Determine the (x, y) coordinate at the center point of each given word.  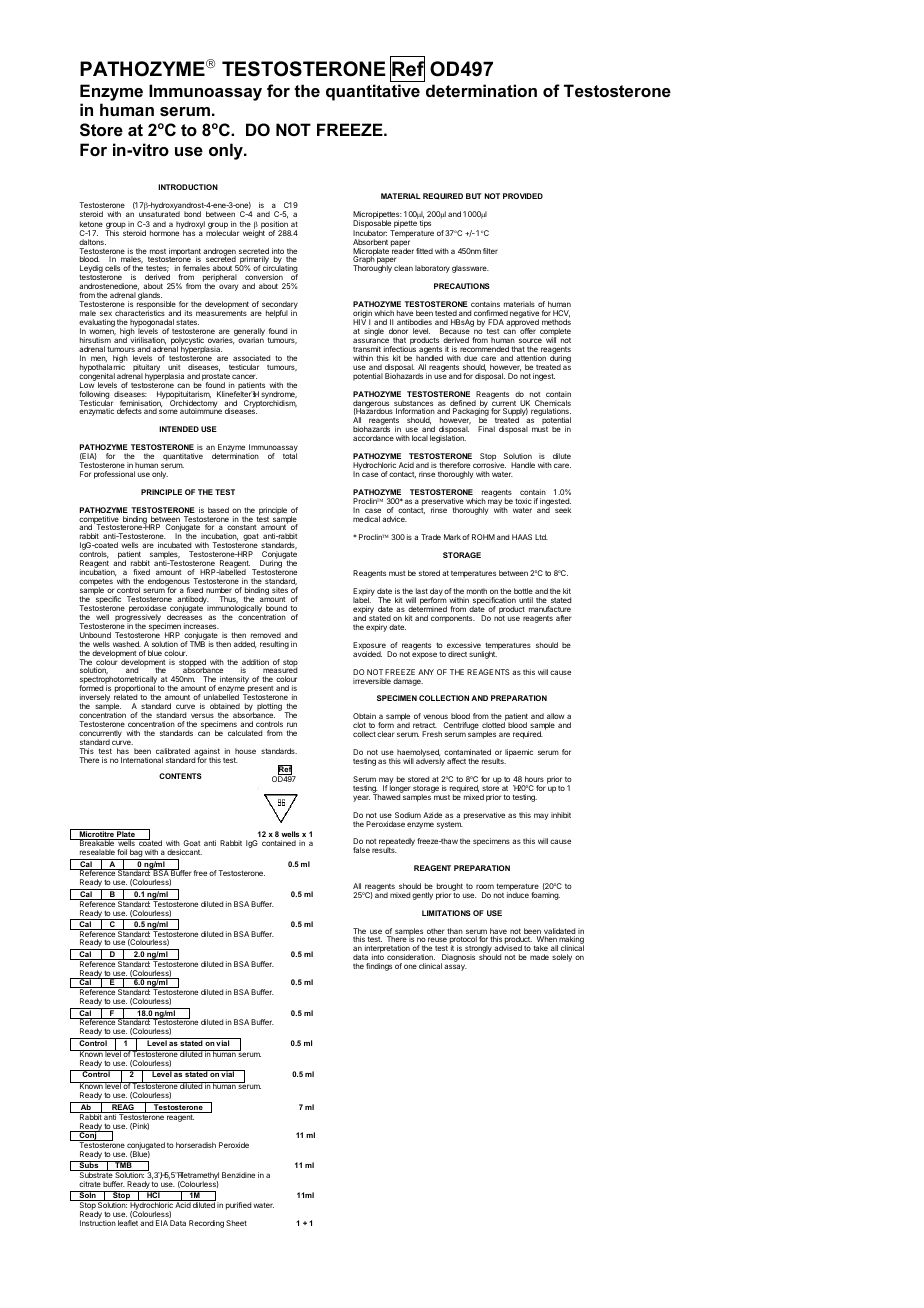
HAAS (522, 537)
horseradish (196, 1145)
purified (238, 1206)
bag (136, 854)
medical (366, 519)
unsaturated (159, 214)
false (361, 850)
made (539, 957)
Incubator (370, 233)
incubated (174, 545)
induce (518, 895)
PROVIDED (523, 196)
